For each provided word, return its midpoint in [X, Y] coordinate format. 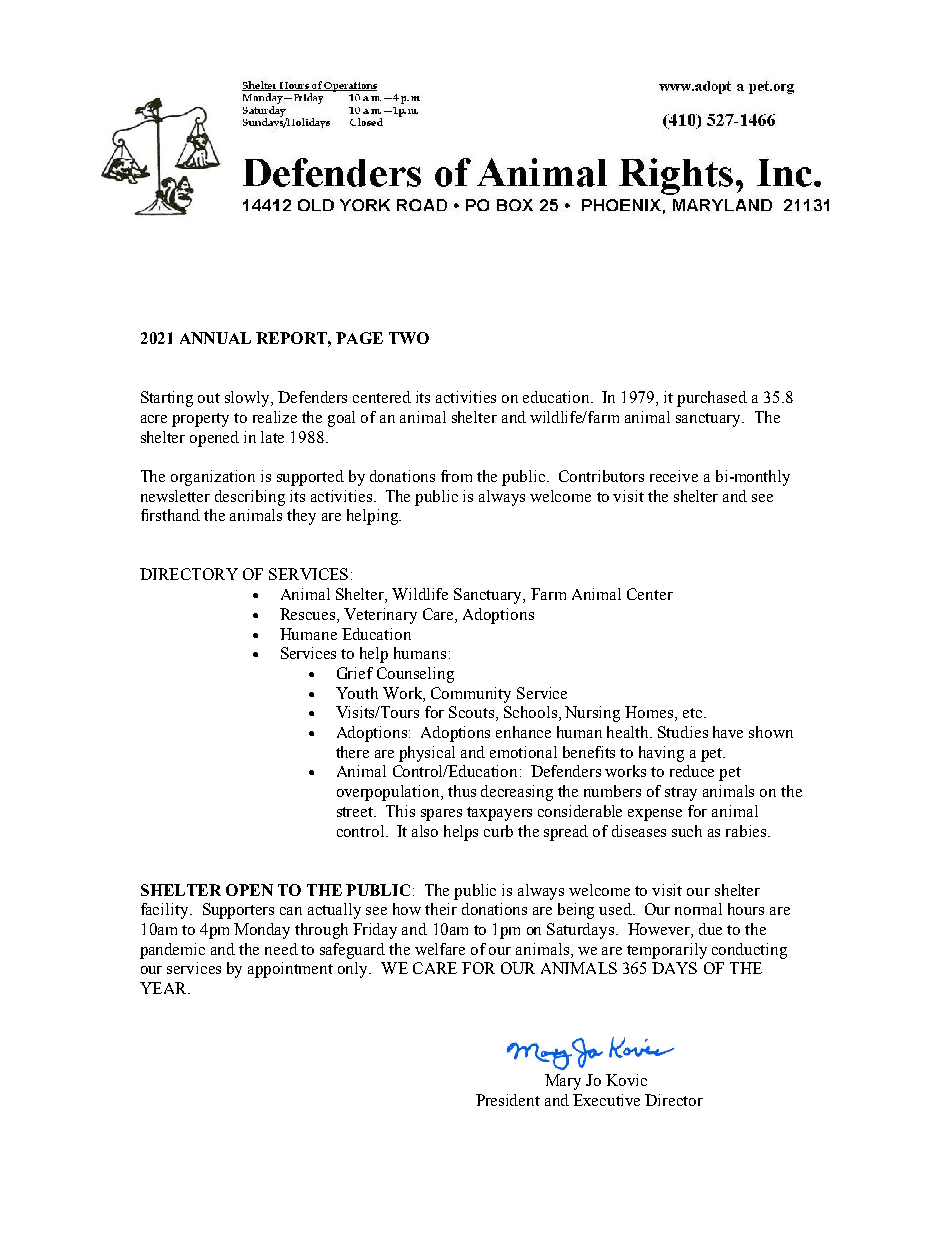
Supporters [238, 911]
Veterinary [380, 616]
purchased [712, 399]
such [687, 831]
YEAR [164, 988]
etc [692, 713]
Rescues [309, 615]
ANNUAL [215, 338]
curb [498, 831]
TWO [409, 338]
